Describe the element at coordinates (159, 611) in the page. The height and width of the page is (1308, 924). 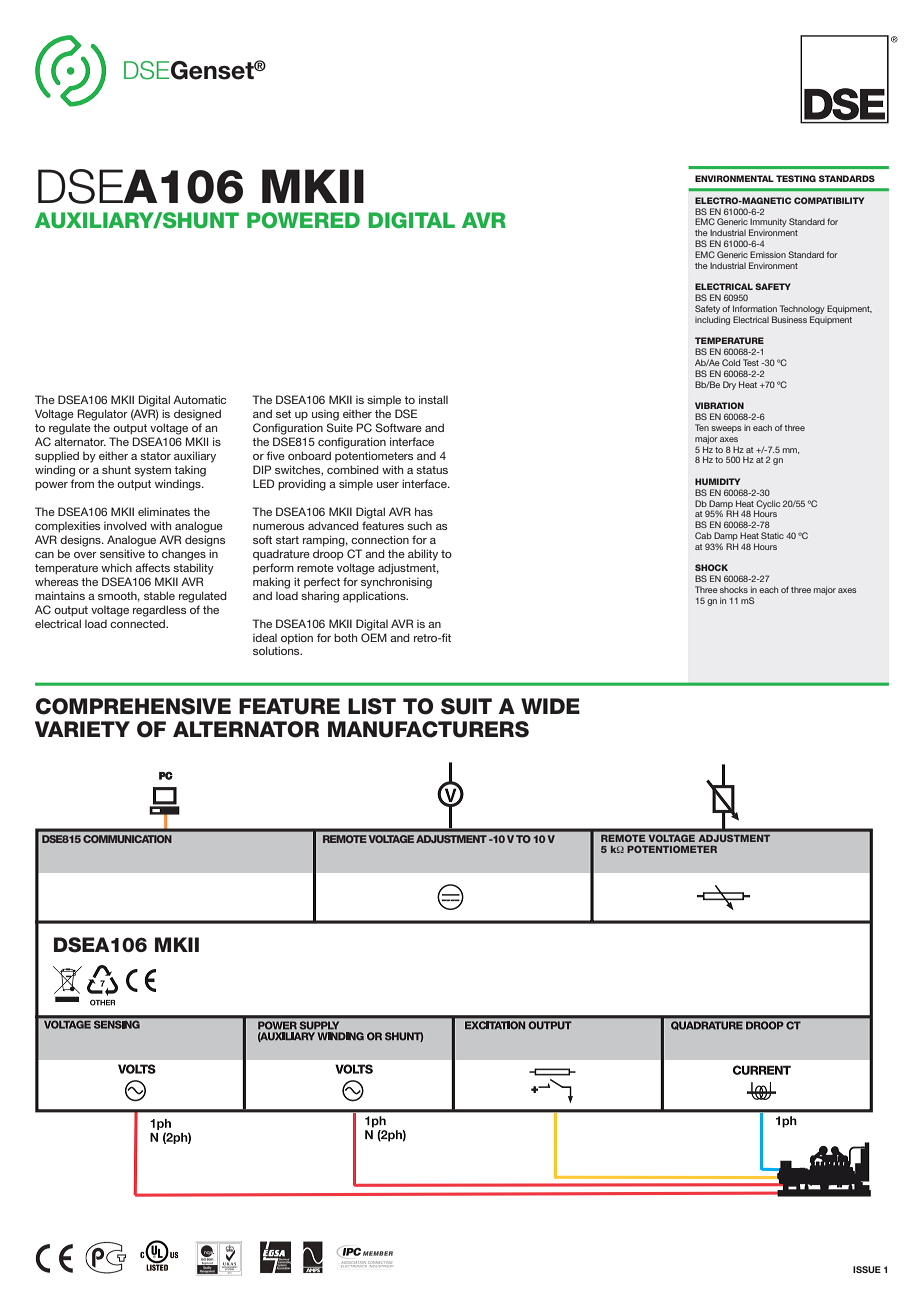
I see `regardless` at that location.
